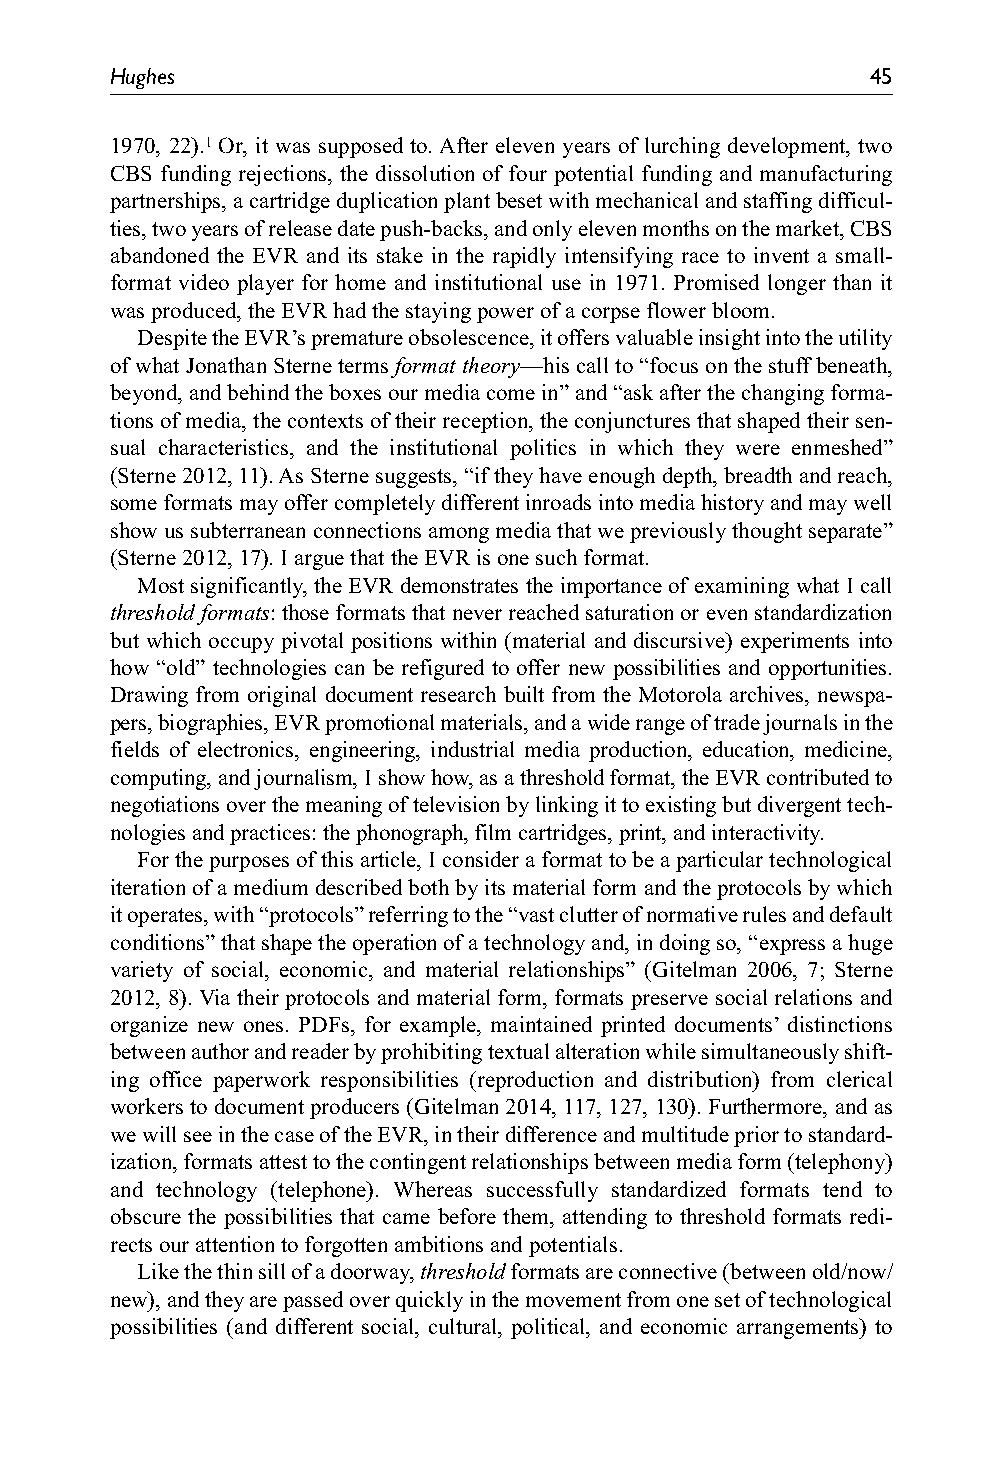 This screenshot has height=1483, width=989. I want to click on sill, so click(272, 1271).
